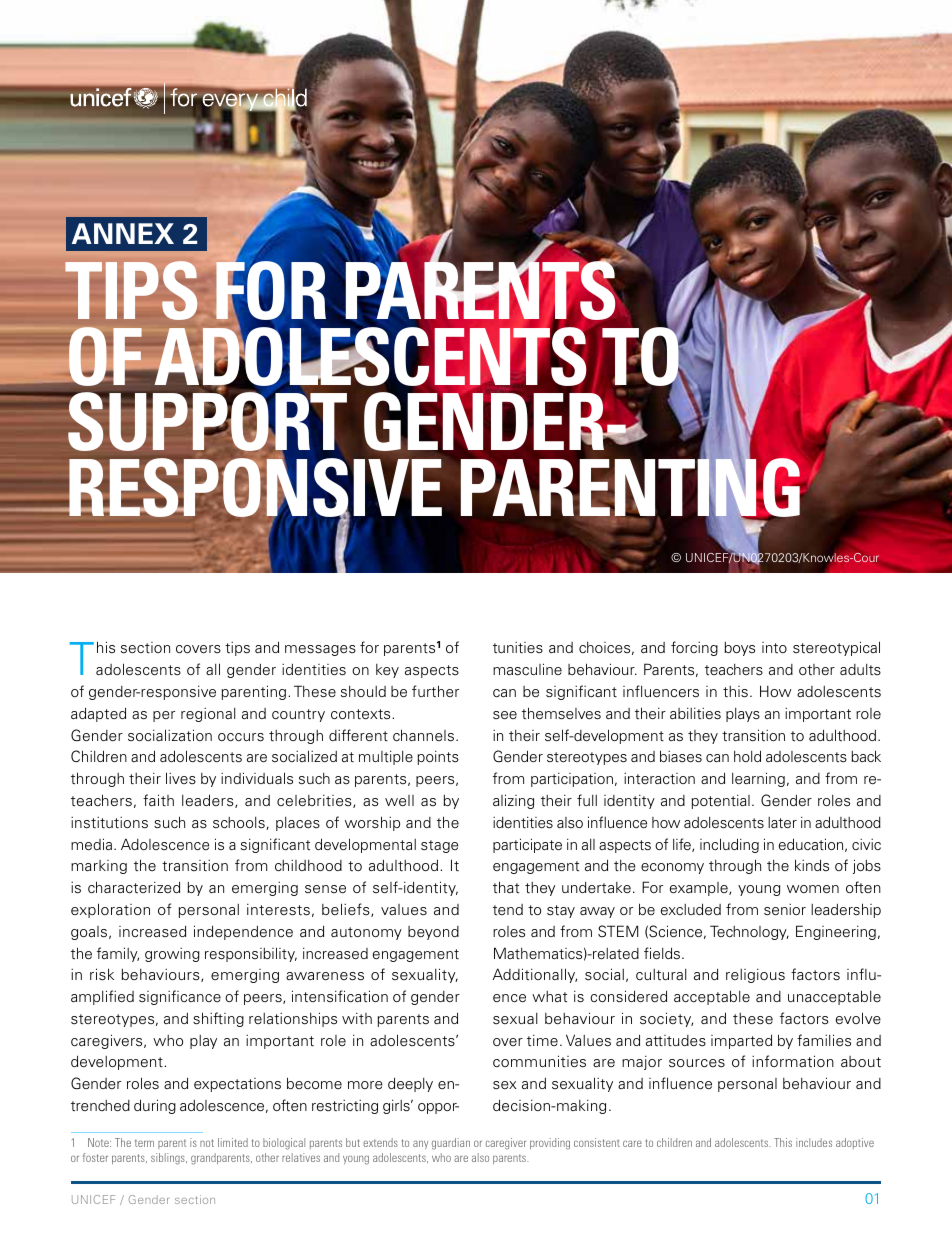  Describe the element at coordinates (535, 975) in the screenshot. I see `Additionally` at that location.
